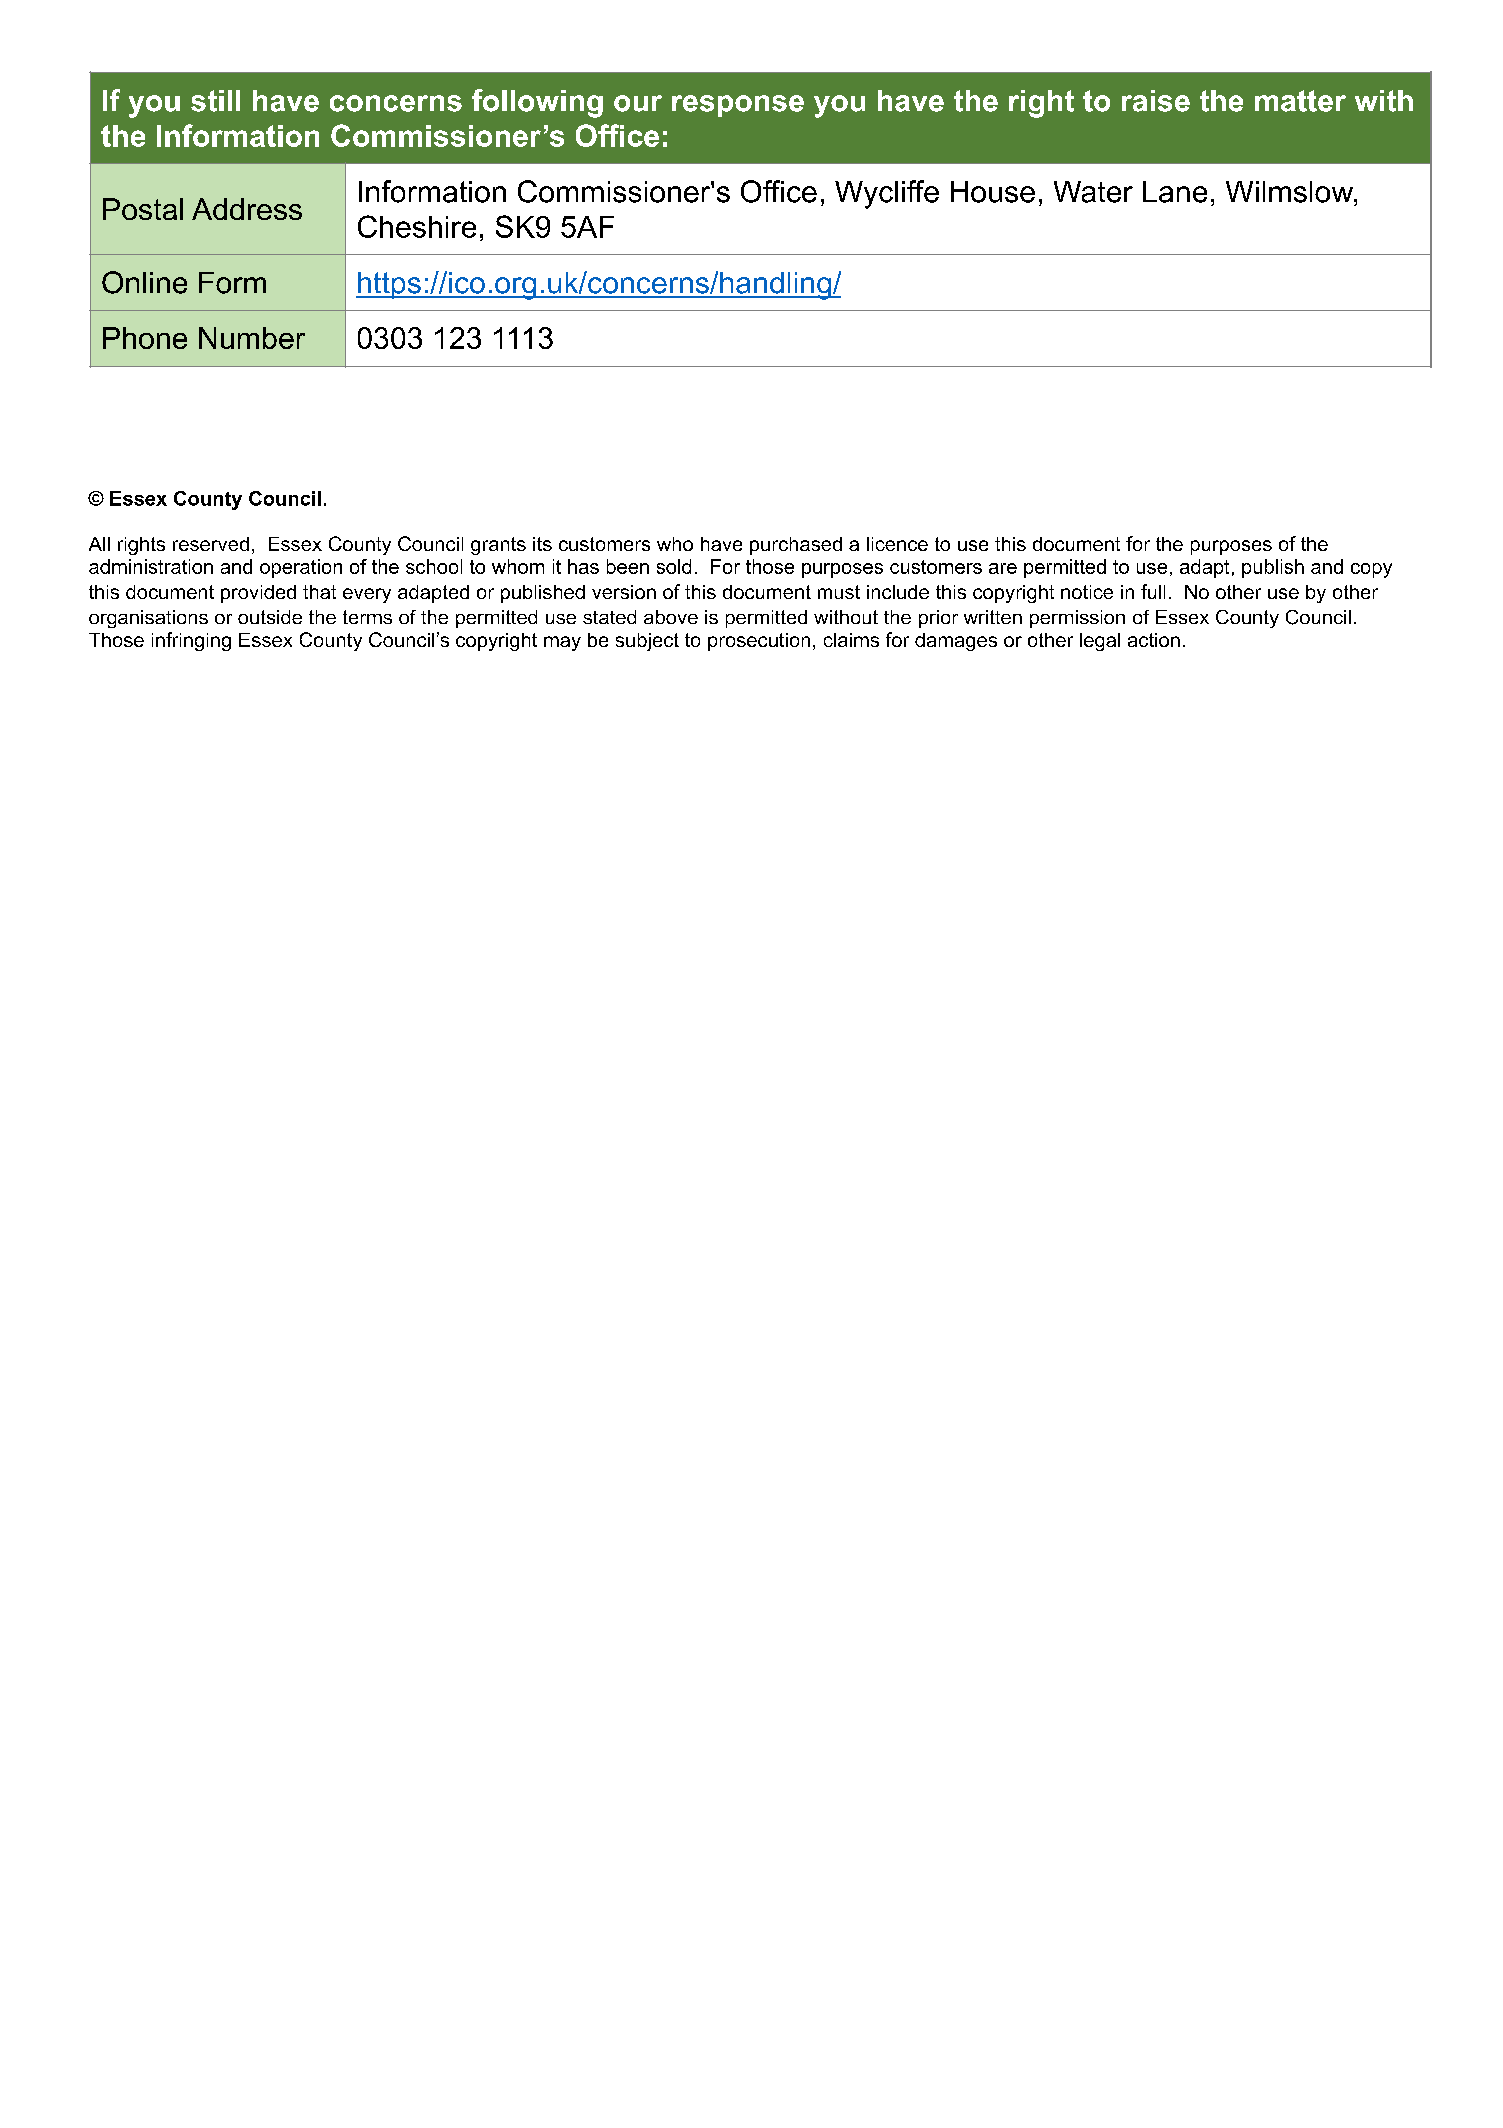 This document has width=1503, height=2128. What do you see at coordinates (1156, 101) in the document?
I see `raise` at bounding box center [1156, 101].
